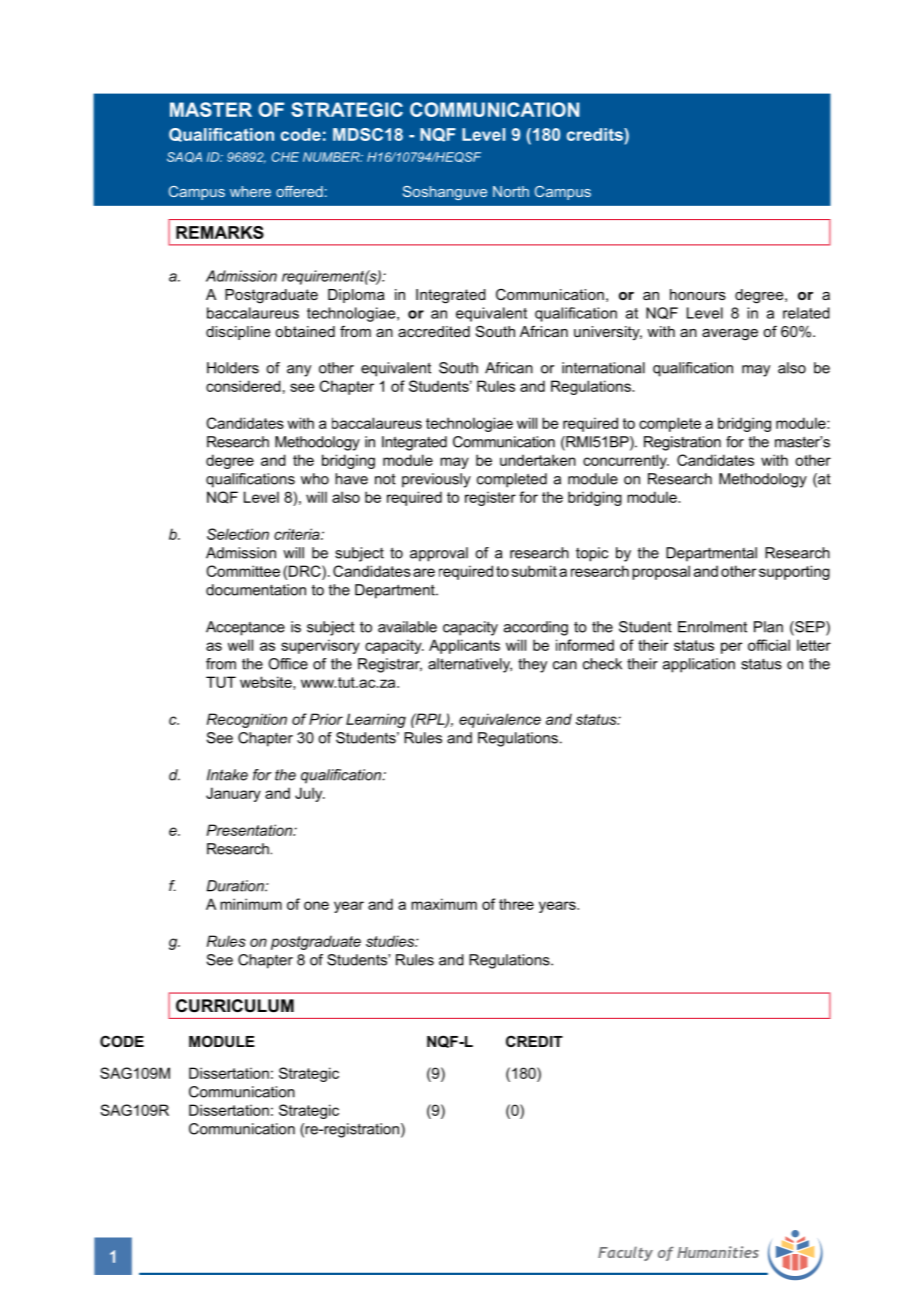 The image size is (924, 1311). Describe the element at coordinates (625, 1253) in the page. I see `Faculty` at that location.
